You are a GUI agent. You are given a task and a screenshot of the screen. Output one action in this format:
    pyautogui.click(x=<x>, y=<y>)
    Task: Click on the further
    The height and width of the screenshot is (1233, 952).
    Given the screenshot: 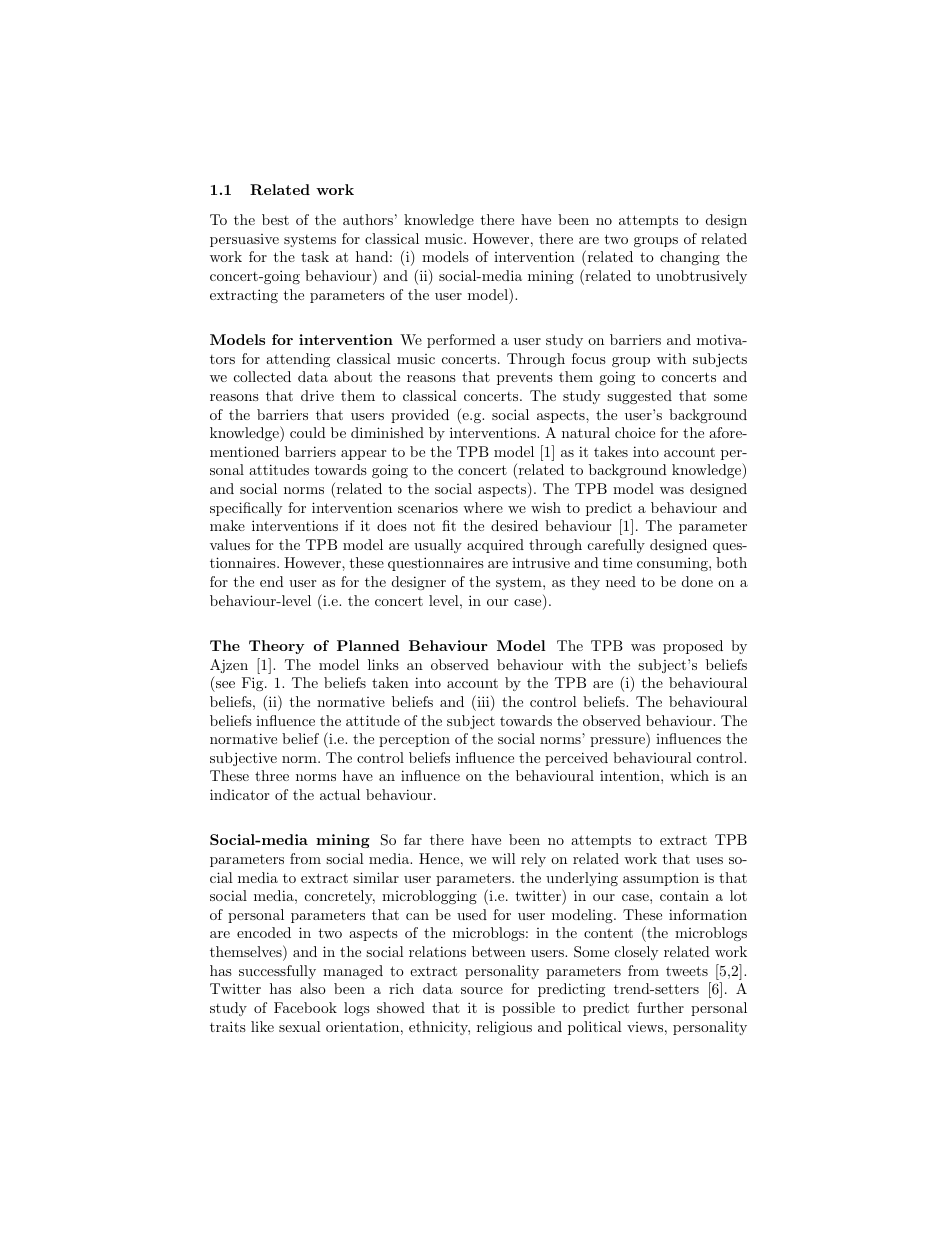 What is the action you would take?
    pyautogui.click(x=660, y=1007)
